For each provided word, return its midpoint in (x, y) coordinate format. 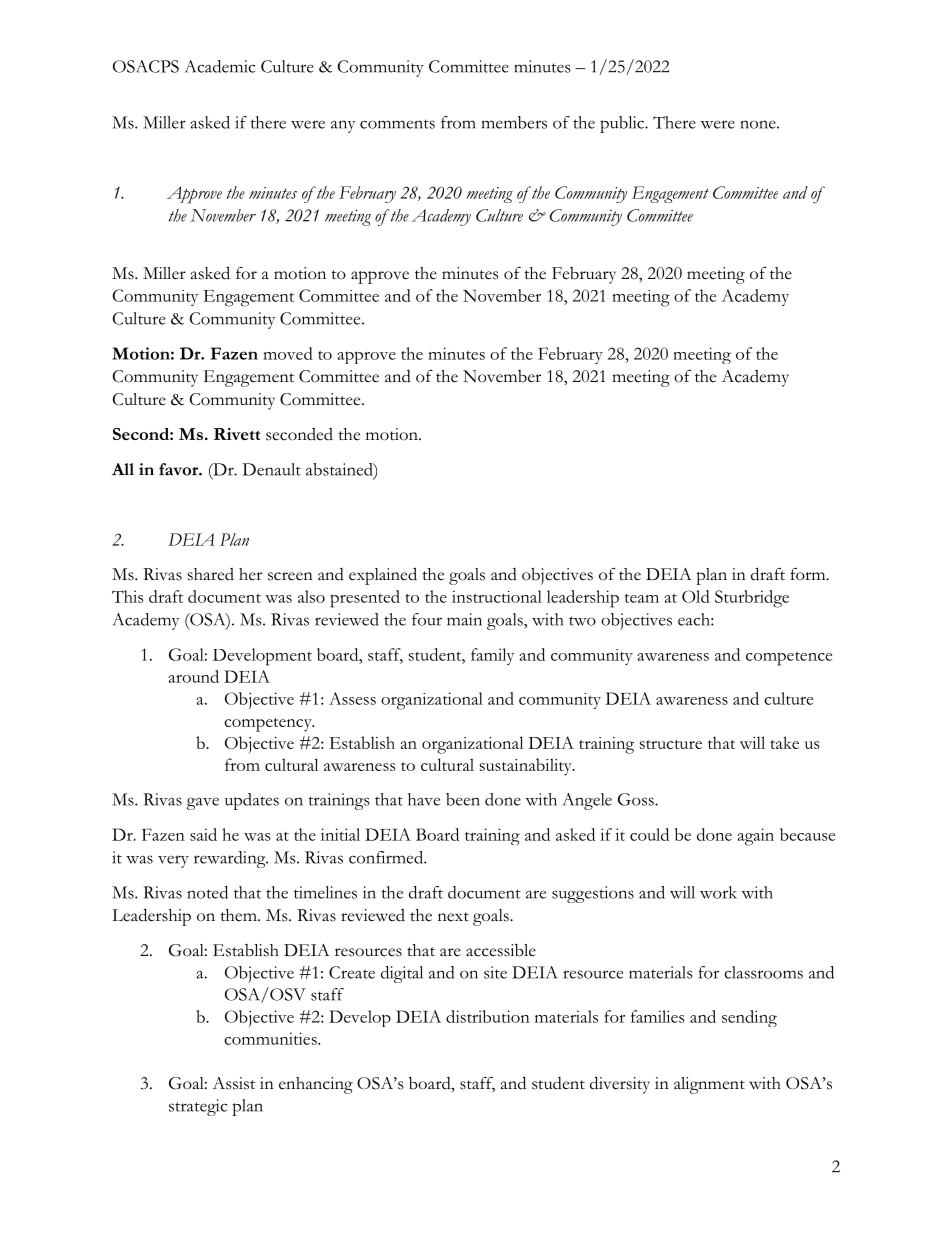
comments (397, 124)
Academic (220, 66)
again (755, 837)
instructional (497, 596)
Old (696, 596)
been (463, 799)
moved (288, 353)
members (514, 122)
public (623, 124)
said (203, 834)
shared (211, 574)
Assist (234, 1083)
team (642, 598)
